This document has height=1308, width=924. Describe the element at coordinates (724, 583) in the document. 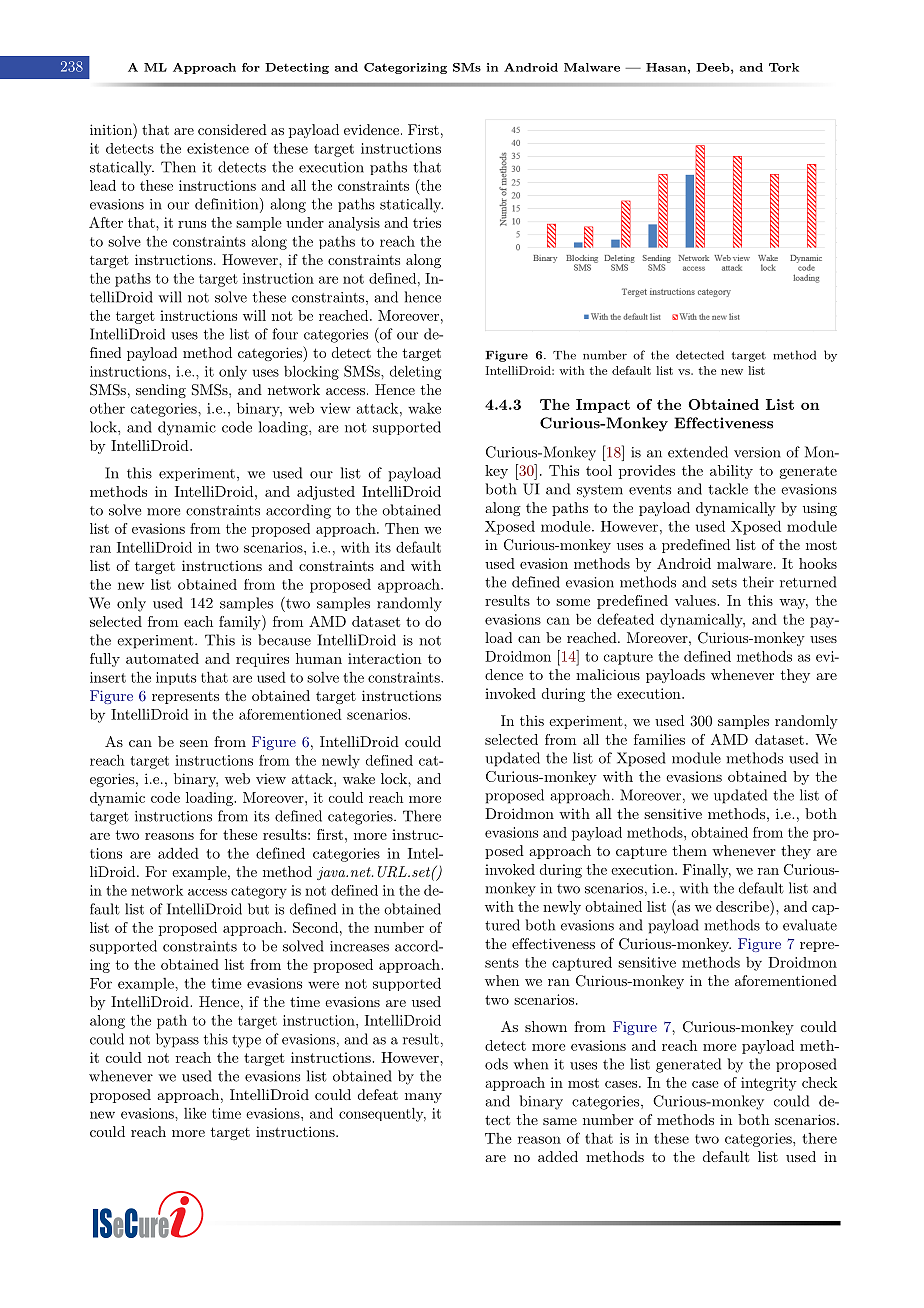

I see `sets` at that location.
